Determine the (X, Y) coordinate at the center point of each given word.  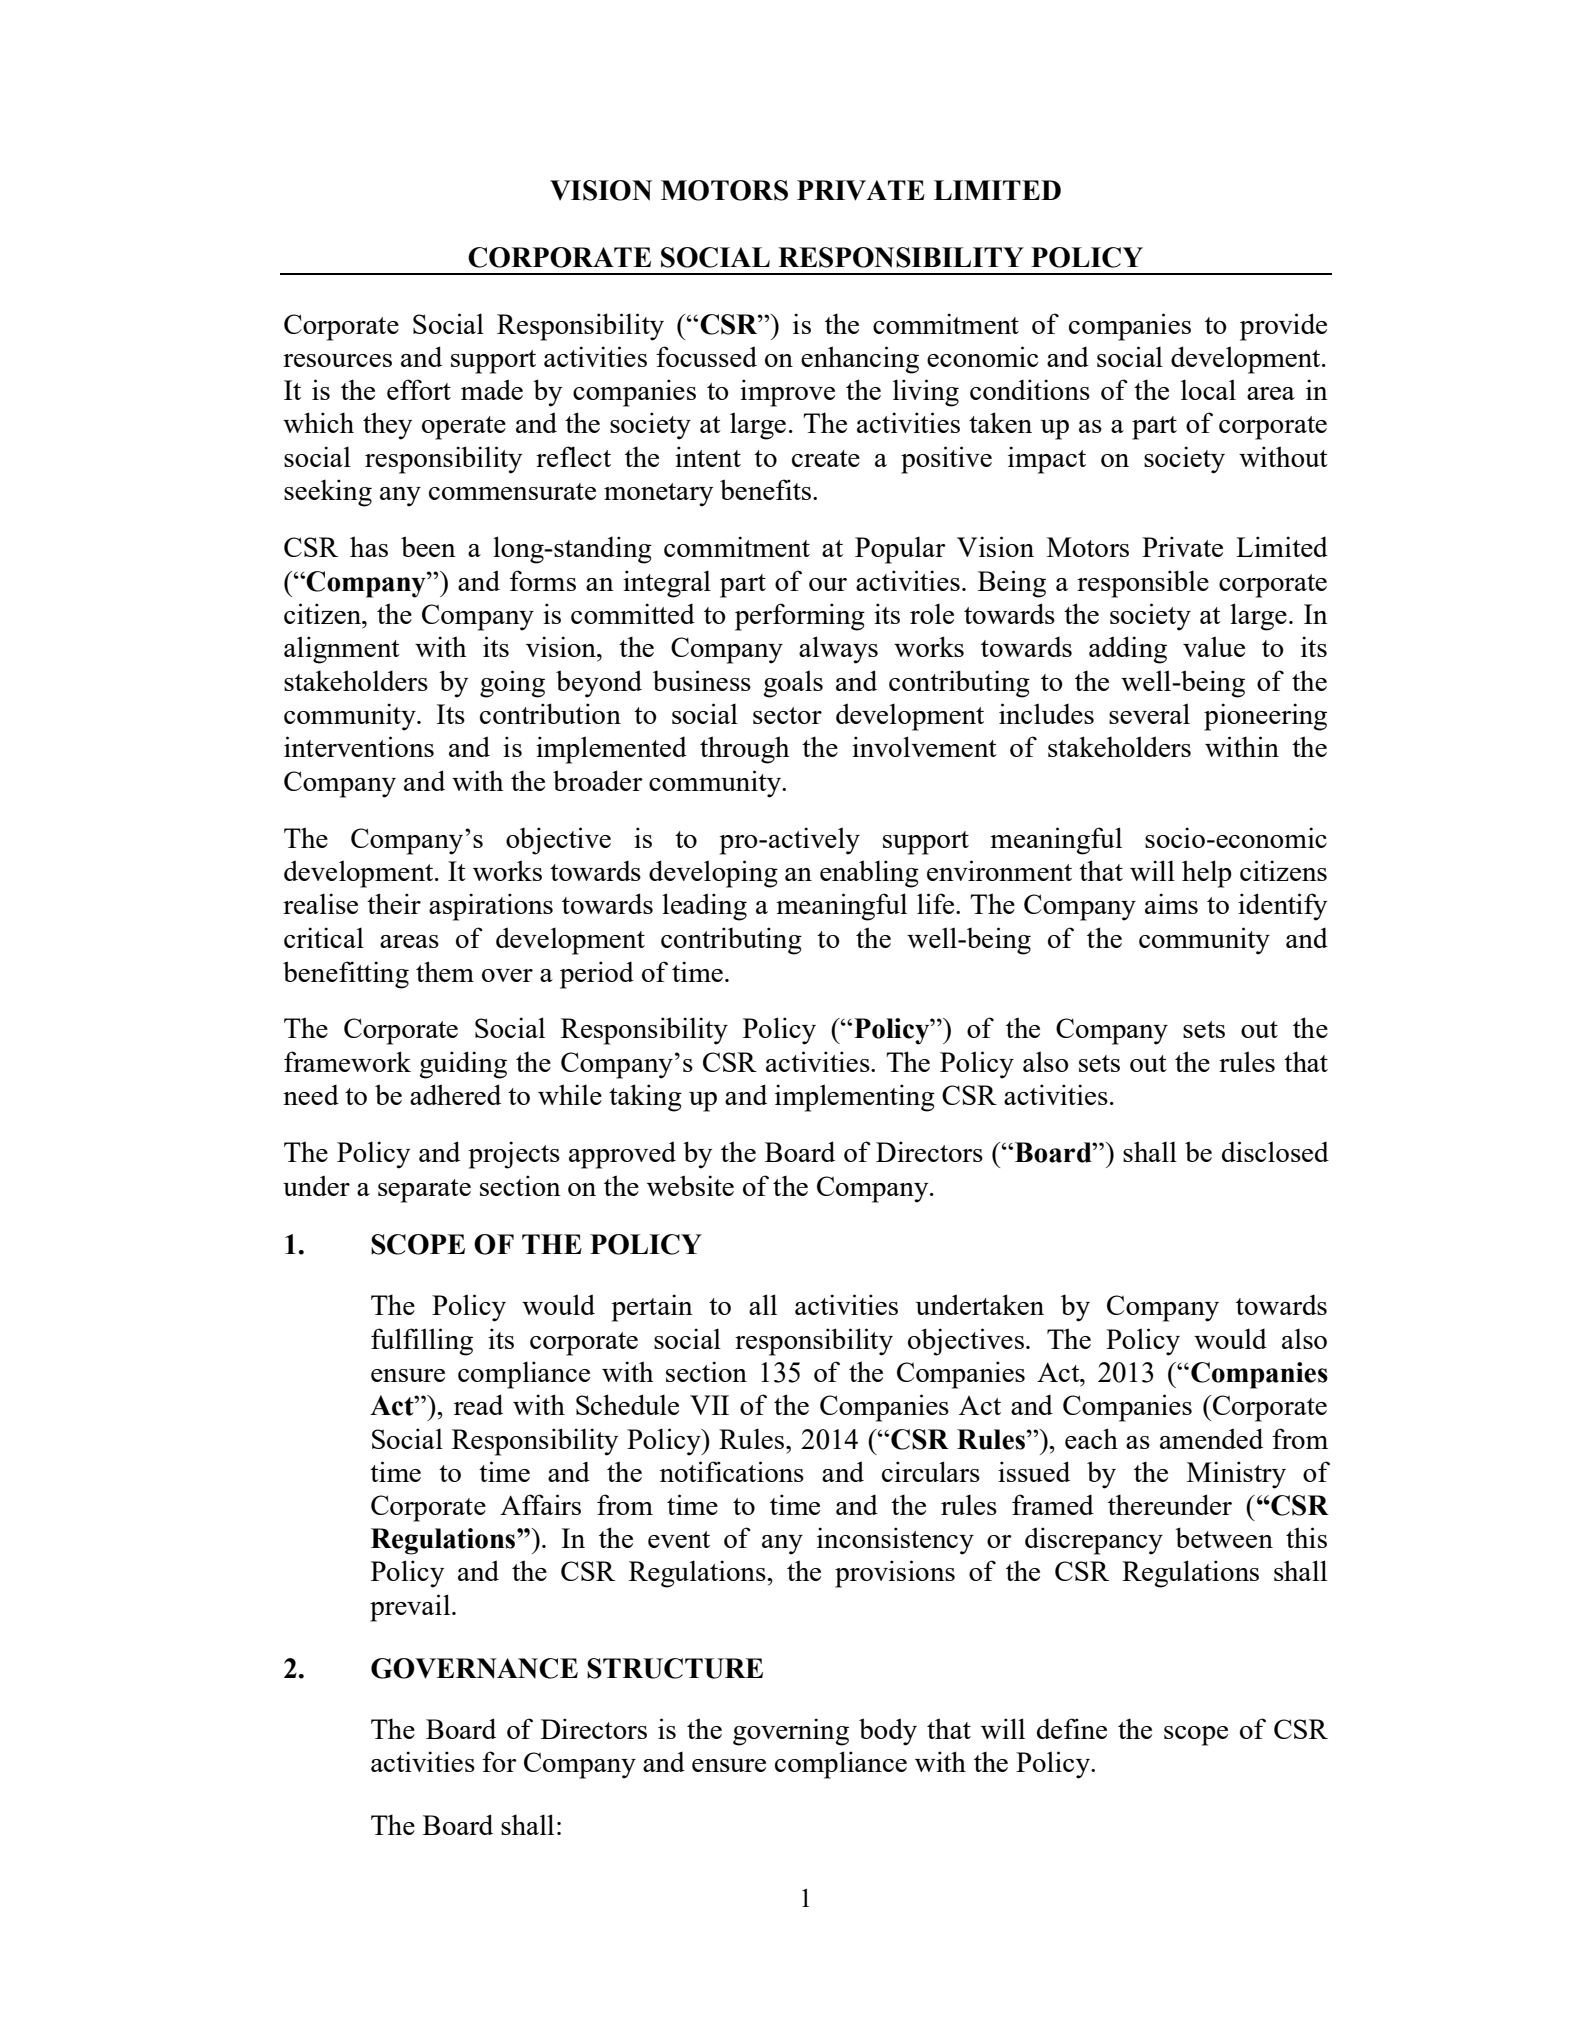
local (1208, 389)
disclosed (1275, 1151)
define (1072, 1728)
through (744, 750)
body (888, 1732)
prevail (411, 1608)
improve (787, 393)
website (690, 1185)
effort (419, 389)
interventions (359, 746)
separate (424, 1191)
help (1207, 874)
